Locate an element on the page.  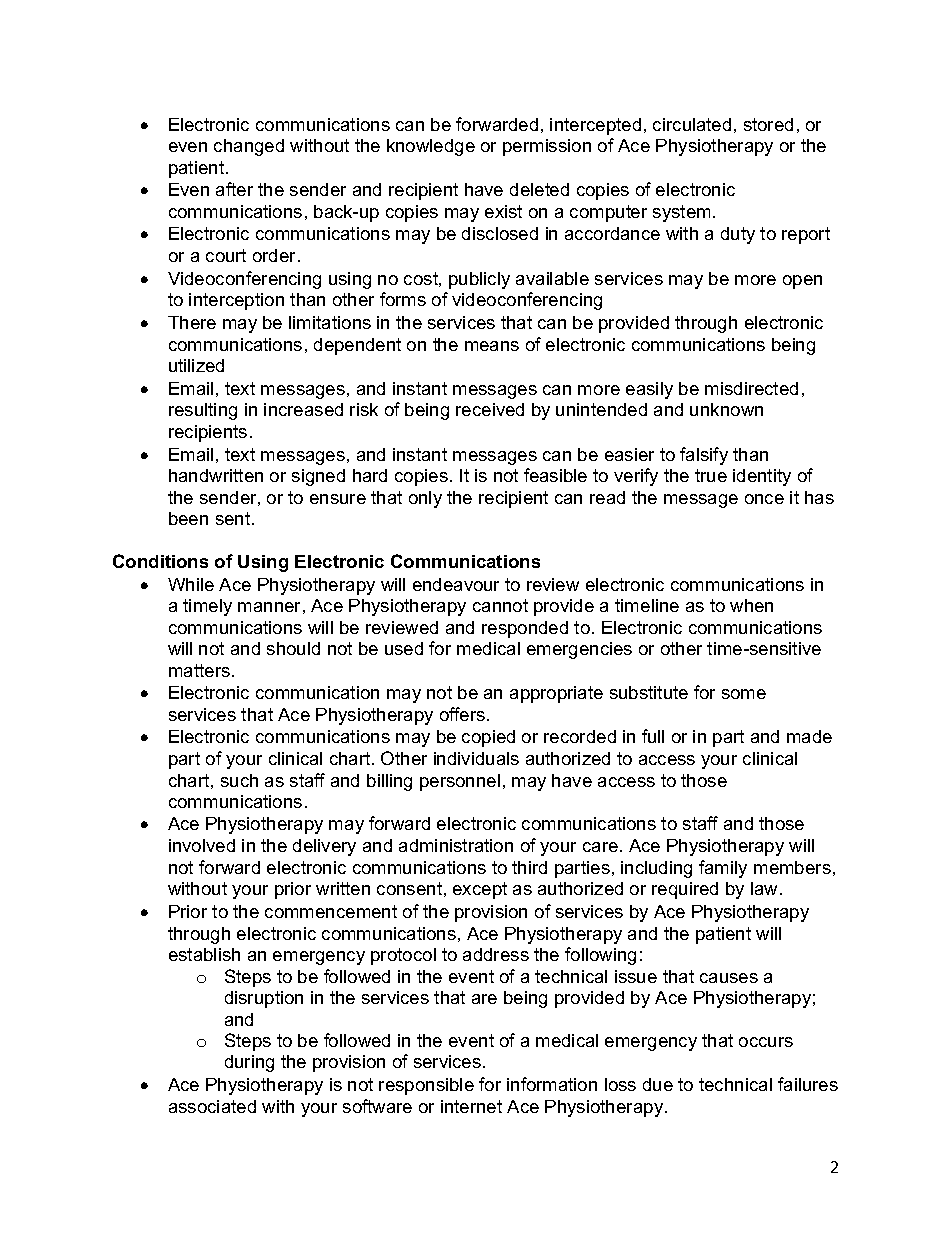
stored is located at coordinates (768, 124).
